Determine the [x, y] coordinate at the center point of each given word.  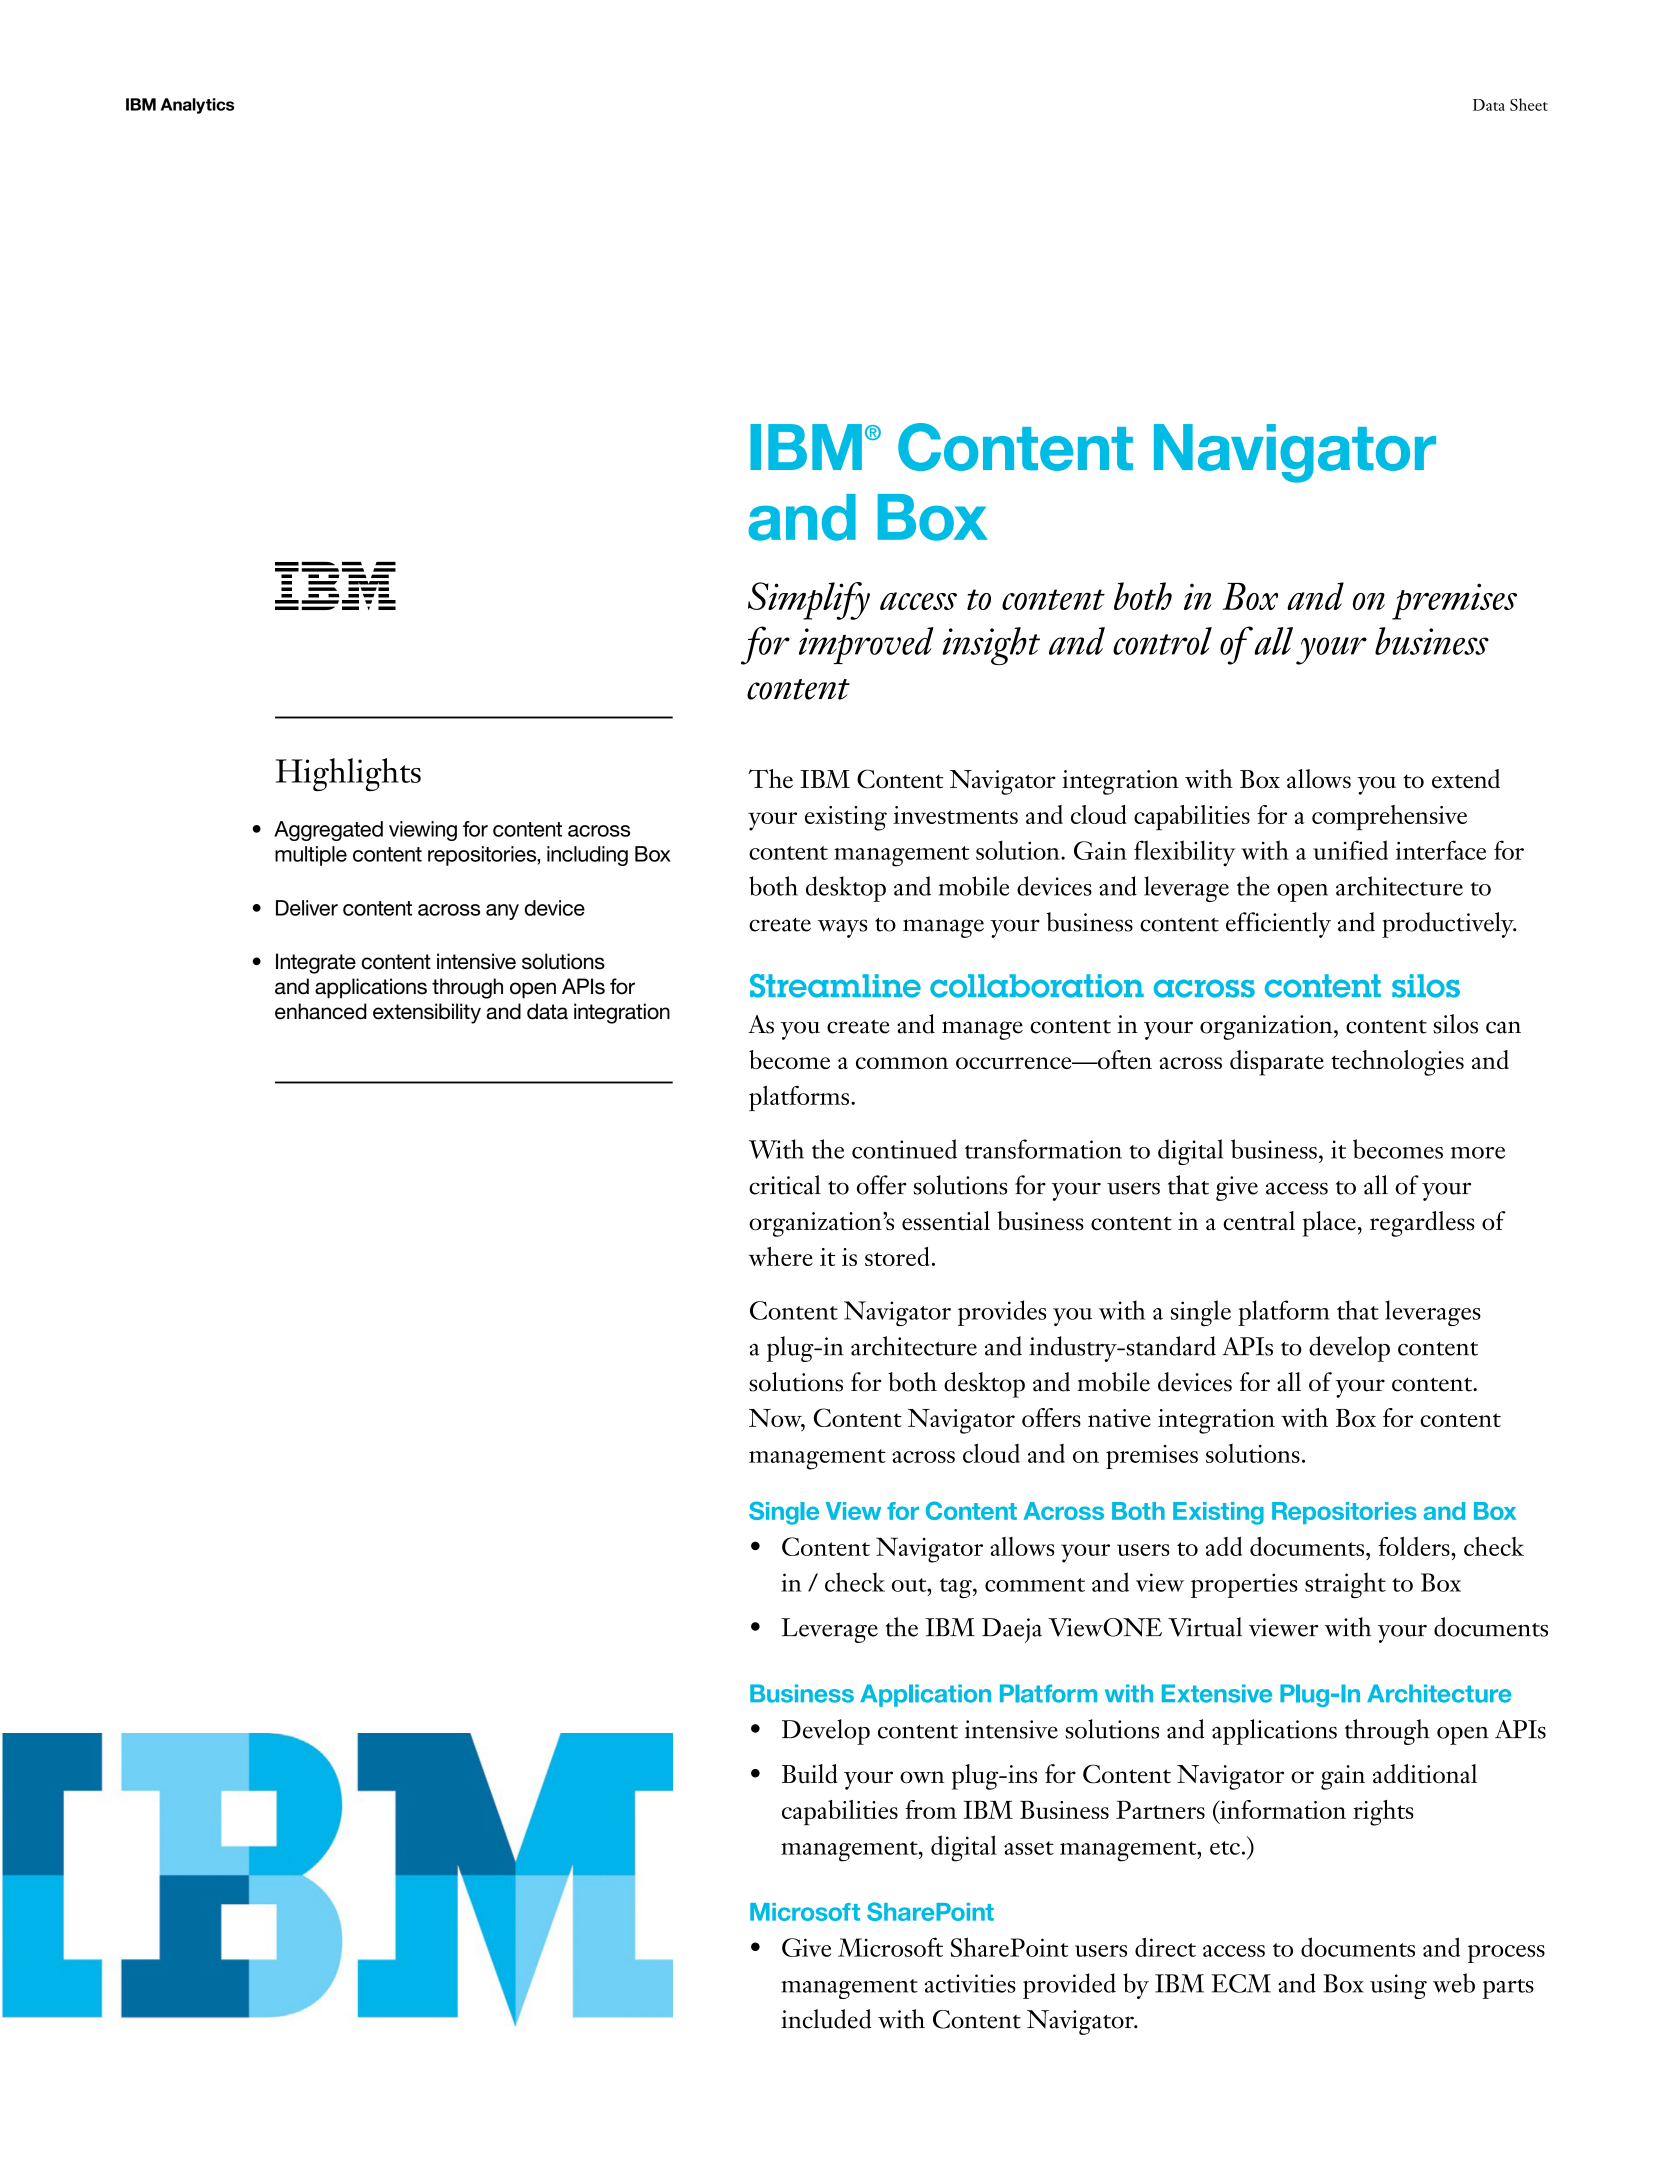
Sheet [1529, 104]
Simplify [809, 601]
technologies [1397, 1063]
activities [970, 1983]
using [1398, 1986]
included [826, 2019]
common [902, 1063]
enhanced [321, 1011]
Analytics [197, 106]
